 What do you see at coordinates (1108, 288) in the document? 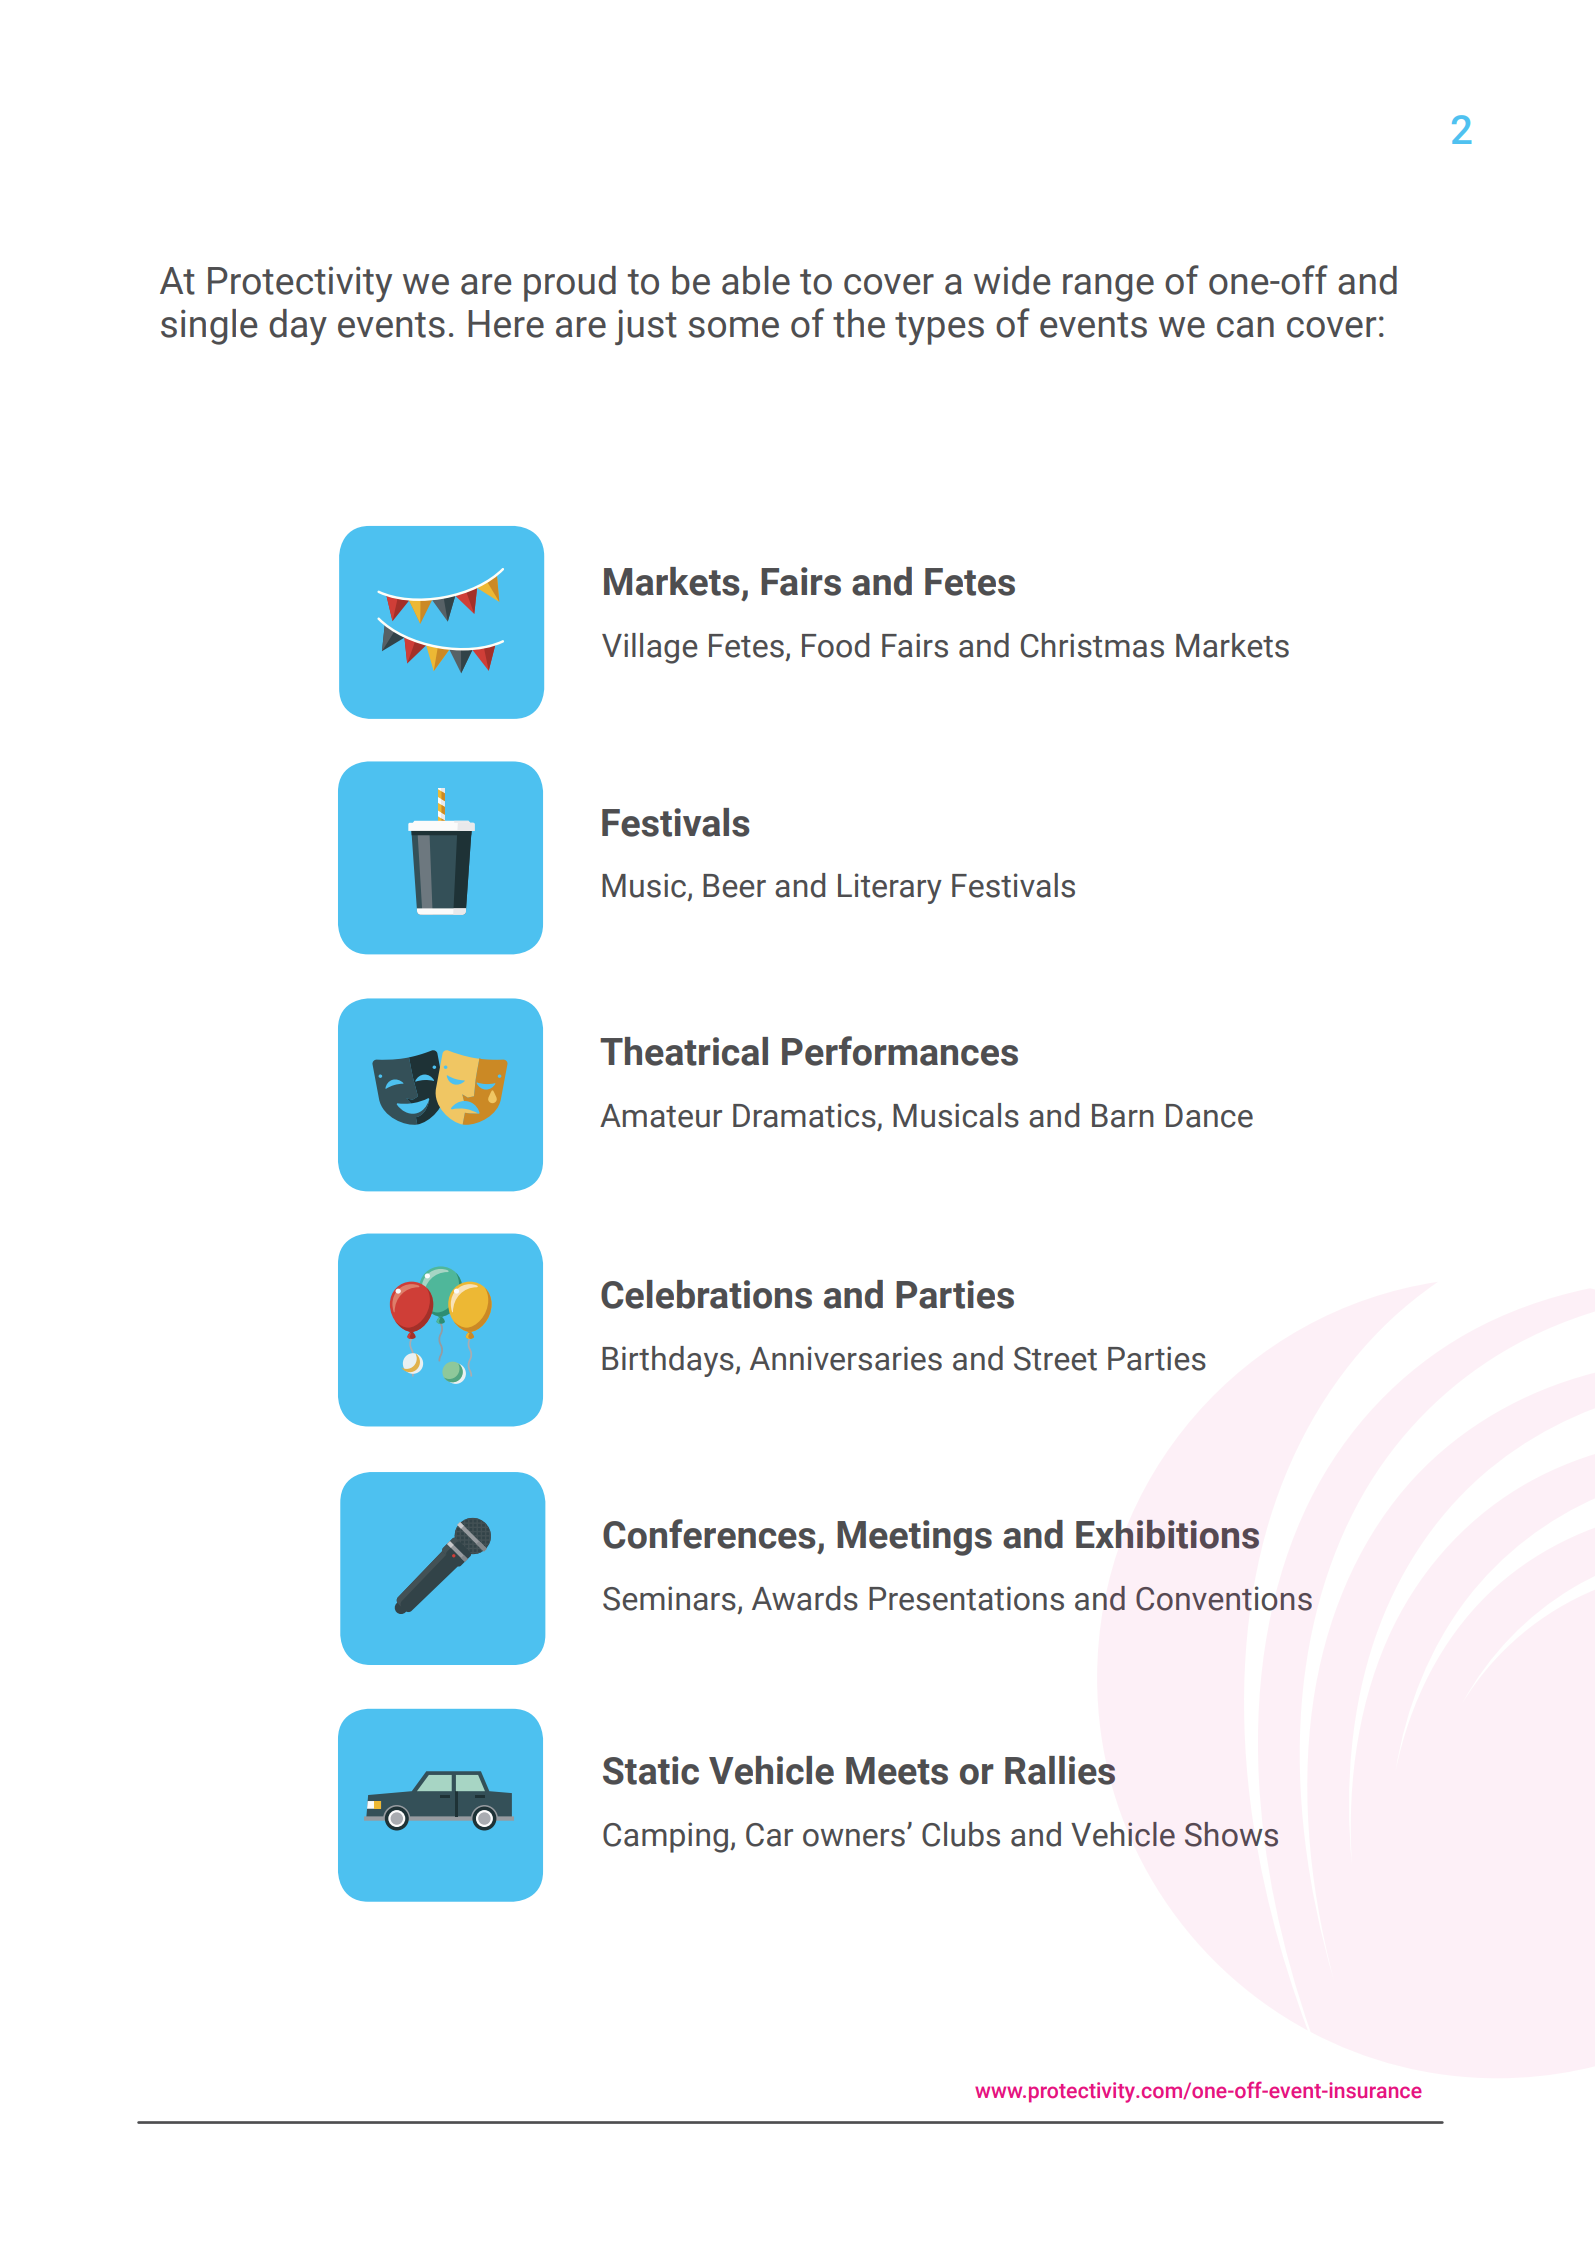
I see `range` at bounding box center [1108, 288].
